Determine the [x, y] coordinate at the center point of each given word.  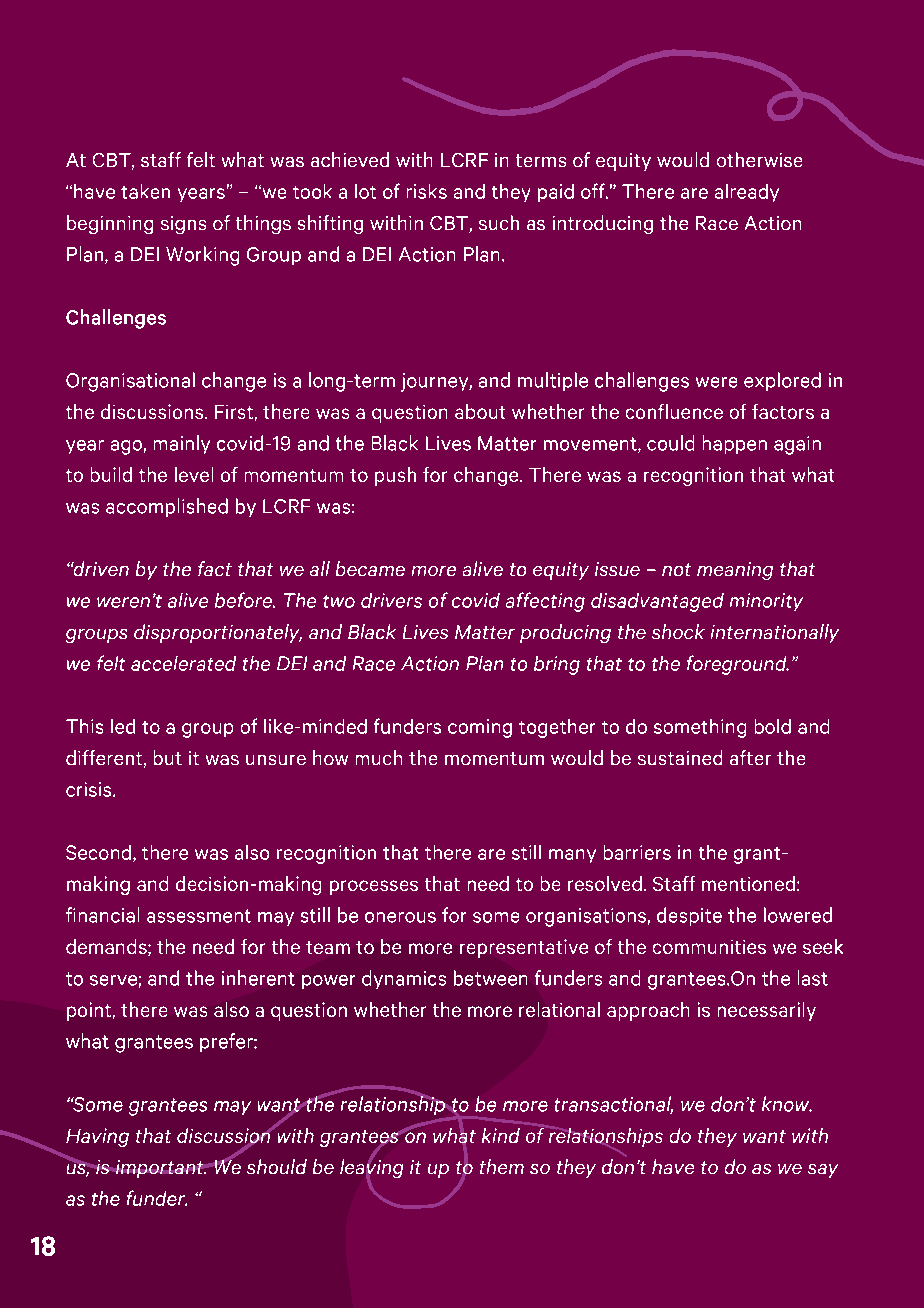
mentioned [748, 883]
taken [145, 191]
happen [735, 444]
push [395, 476]
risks [427, 191]
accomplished [167, 507]
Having [97, 1137]
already [747, 193]
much [379, 757]
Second [98, 852]
